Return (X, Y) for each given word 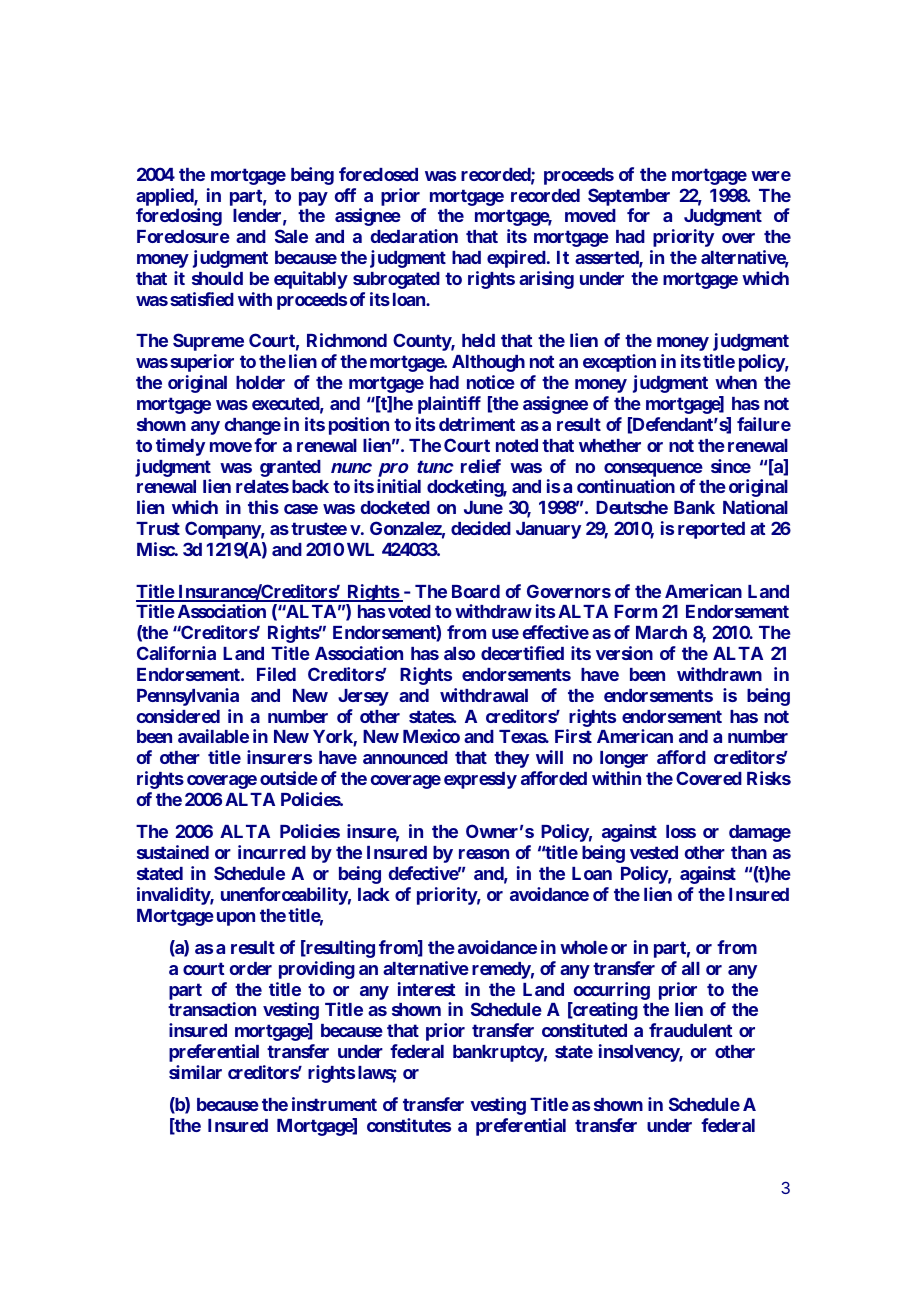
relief (481, 466)
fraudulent (690, 1030)
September (629, 197)
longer (624, 759)
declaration (414, 236)
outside (289, 778)
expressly (480, 780)
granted (290, 468)
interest (426, 989)
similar (195, 1072)
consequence (653, 470)
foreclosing (179, 217)
